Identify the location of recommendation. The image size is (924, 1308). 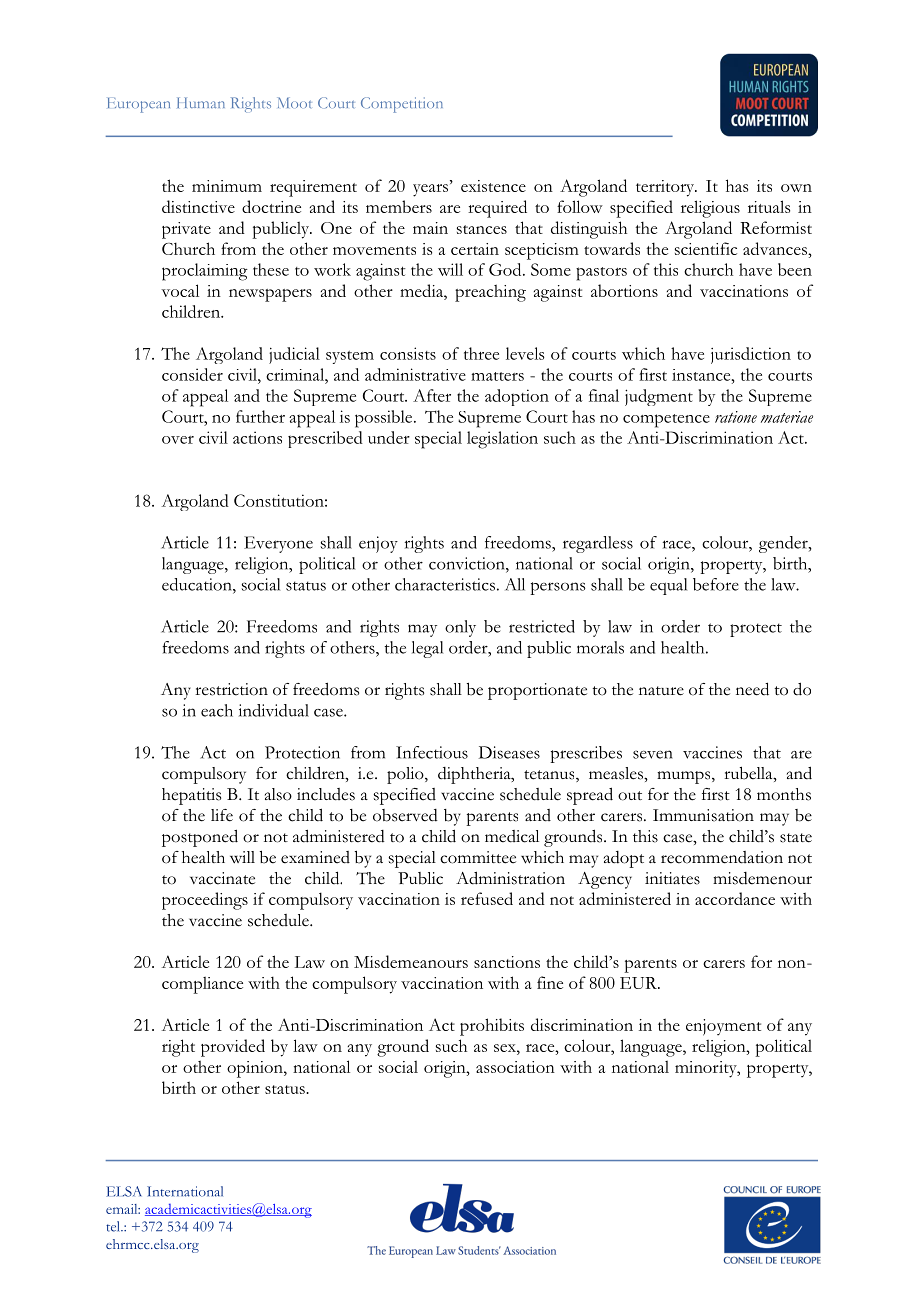
(722, 857).
